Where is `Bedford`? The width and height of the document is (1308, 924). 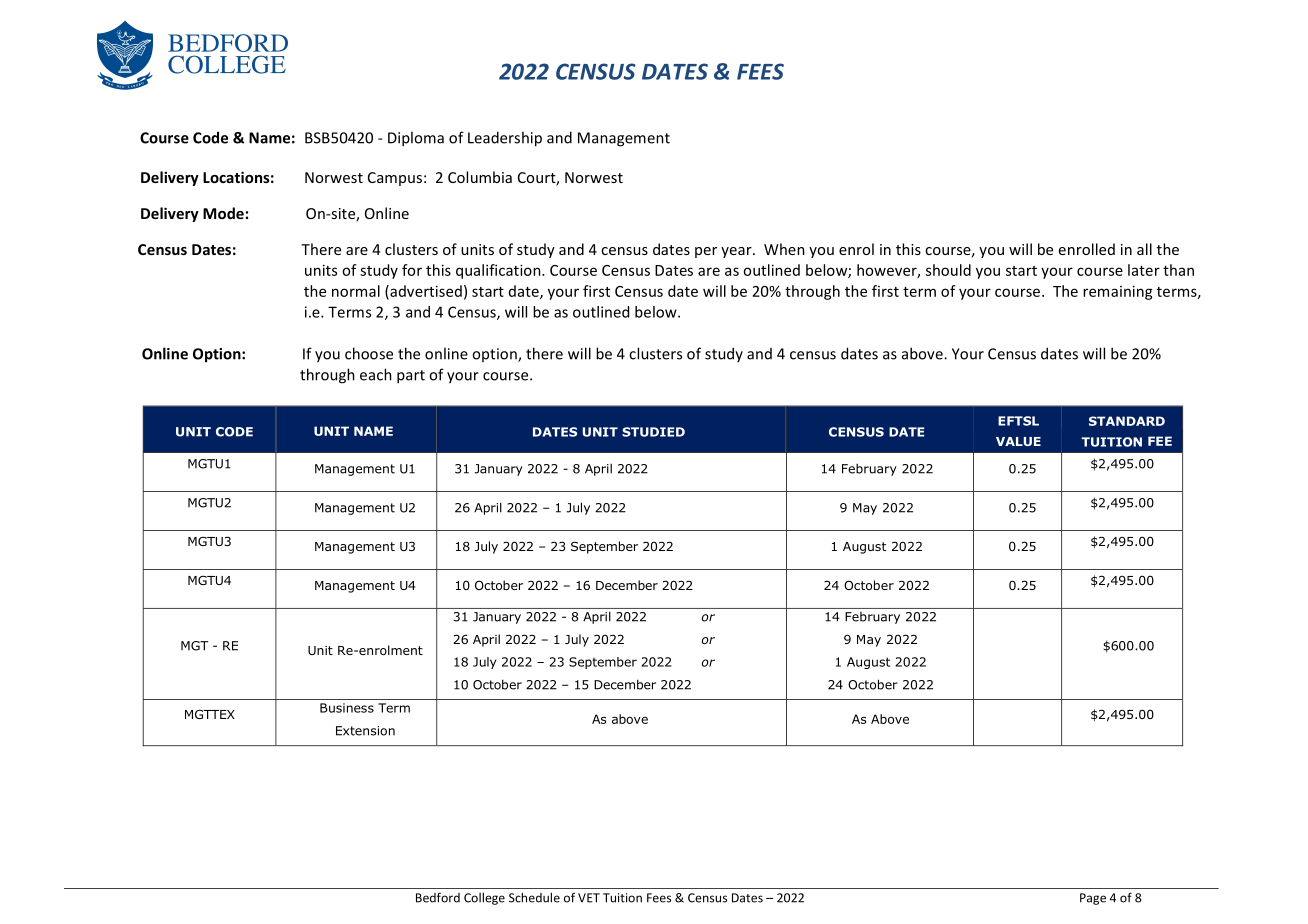
Bedford is located at coordinates (438, 897).
